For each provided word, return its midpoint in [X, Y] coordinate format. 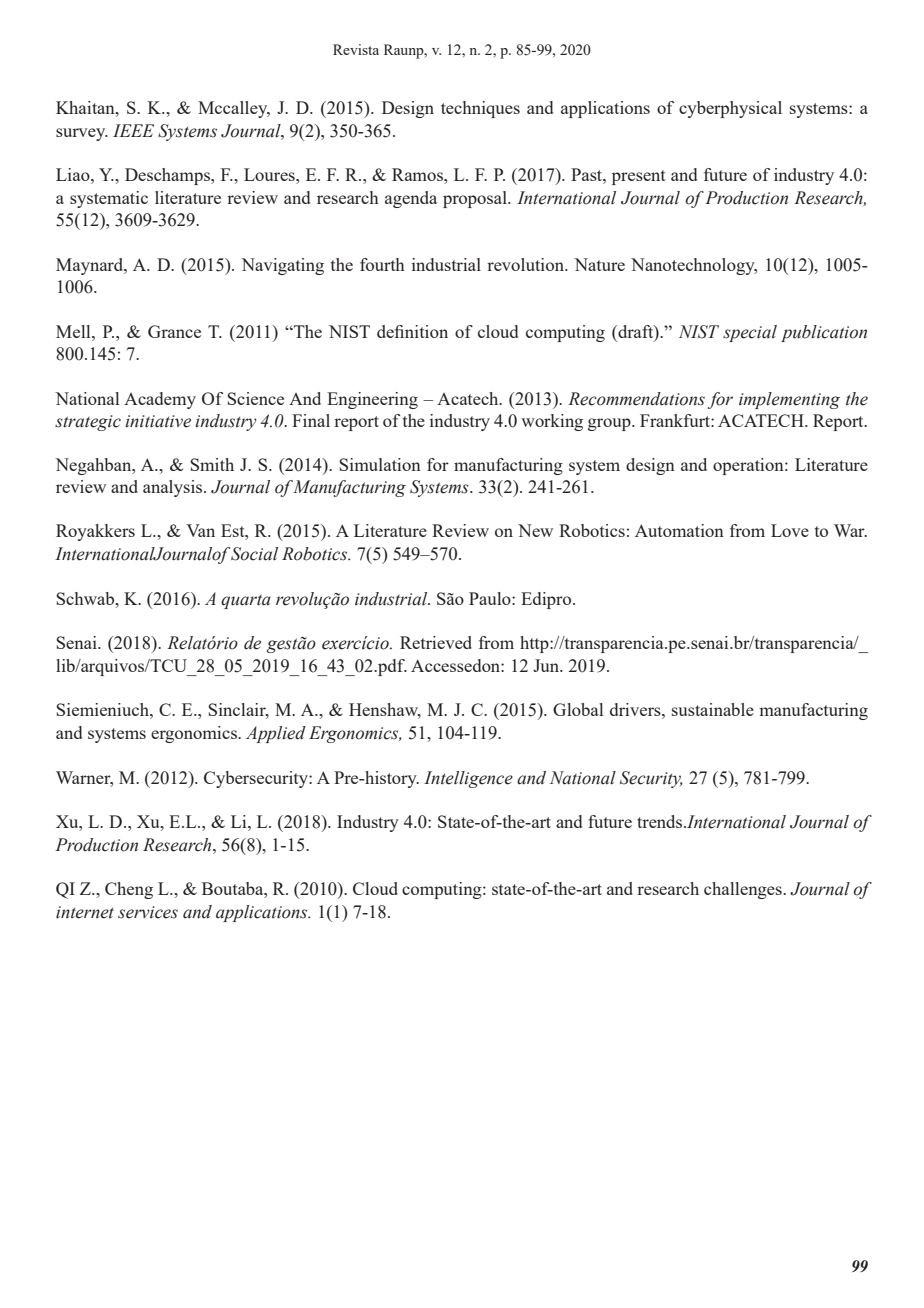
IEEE [133, 130]
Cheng [129, 890]
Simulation [380, 464]
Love [790, 530]
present [639, 177]
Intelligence [468, 779]
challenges [744, 890]
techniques [480, 109]
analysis [174, 488]
